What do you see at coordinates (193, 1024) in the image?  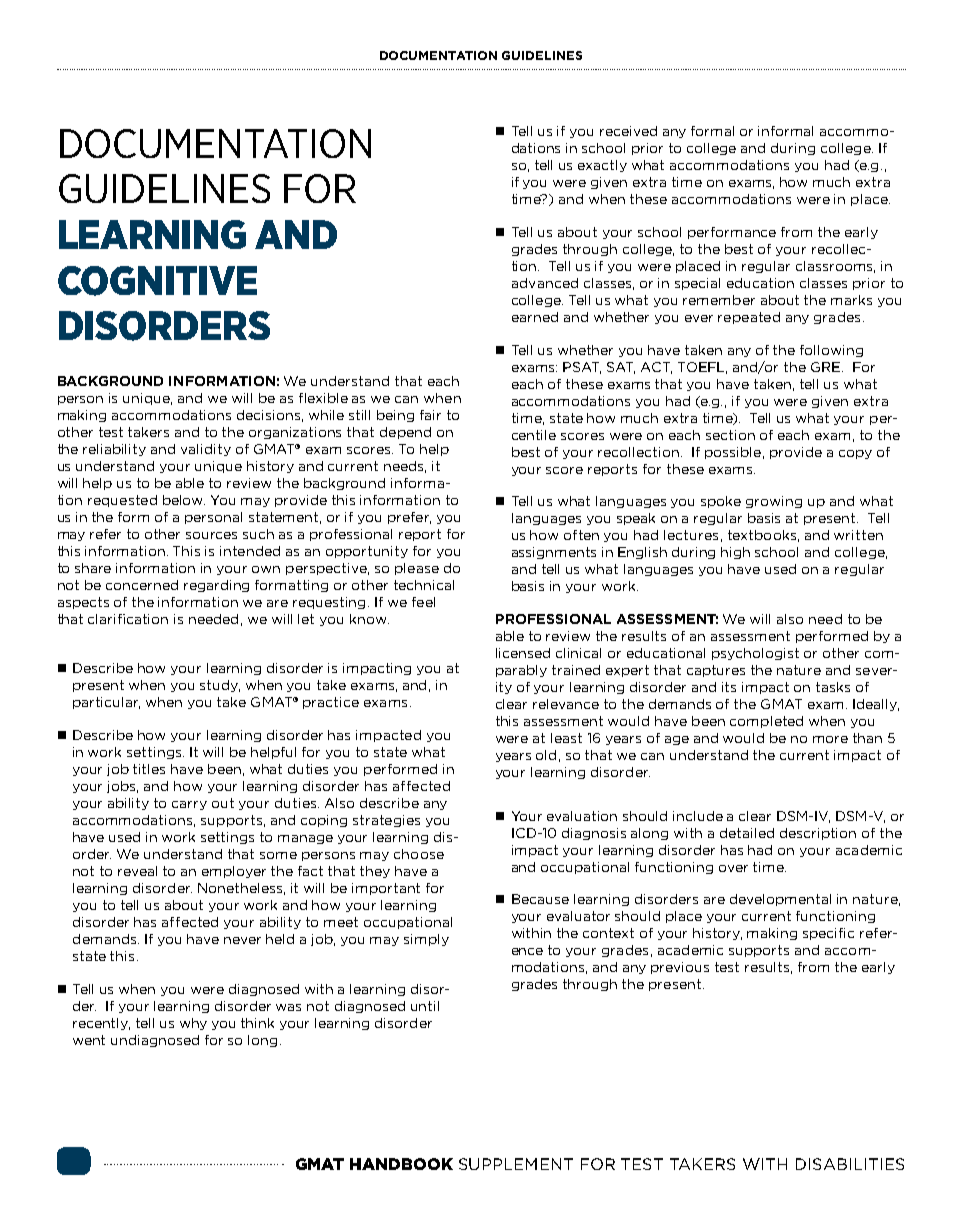 I see `why` at bounding box center [193, 1024].
